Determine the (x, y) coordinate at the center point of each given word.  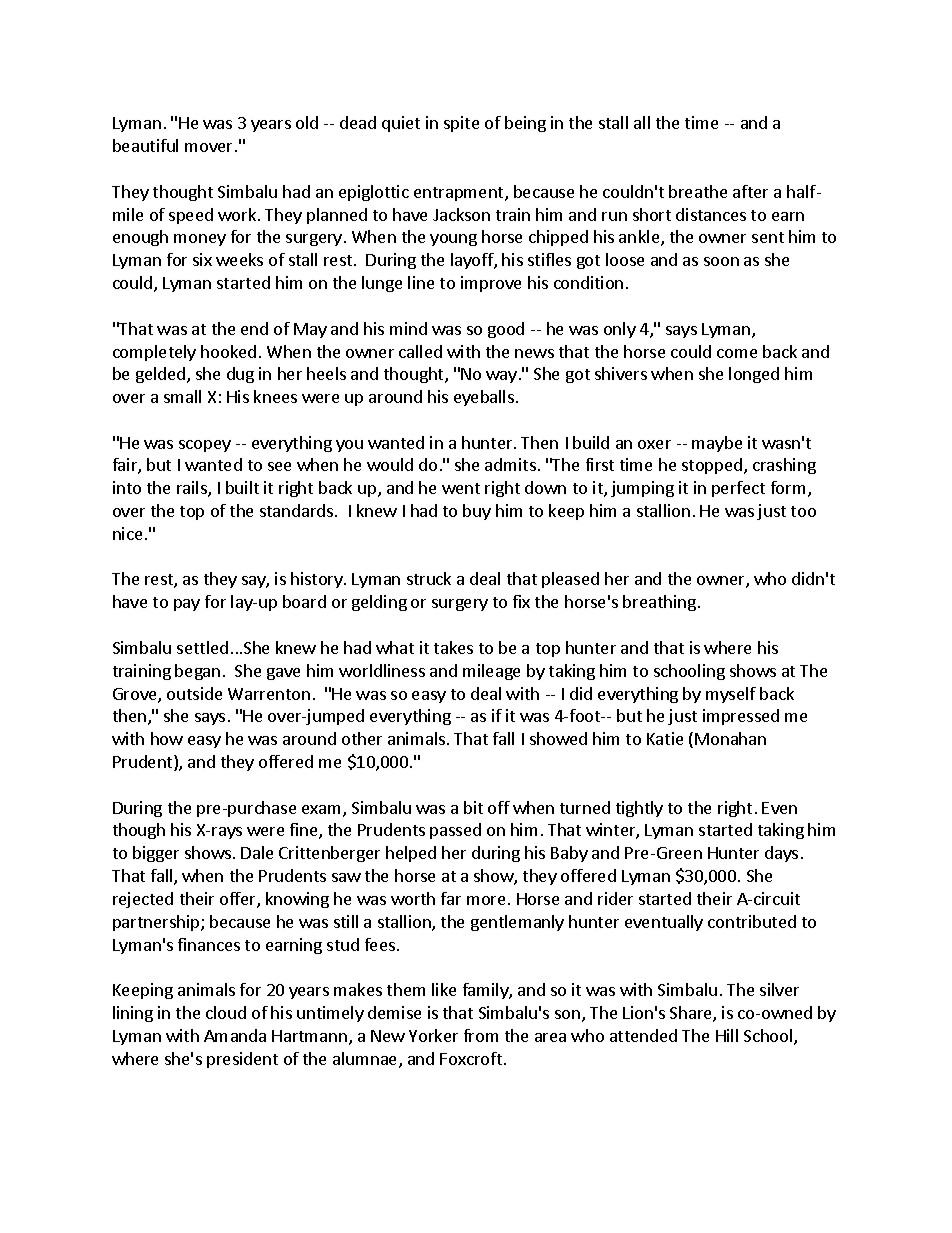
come (737, 353)
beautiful (145, 145)
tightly (639, 809)
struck (429, 578)
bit (473, 807)
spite (461, 124)
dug (240, 375)
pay (187, 605)
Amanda (235, 1035)
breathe (698, 191)
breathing (659, 603)
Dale (257, 852)
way (501, 377)
